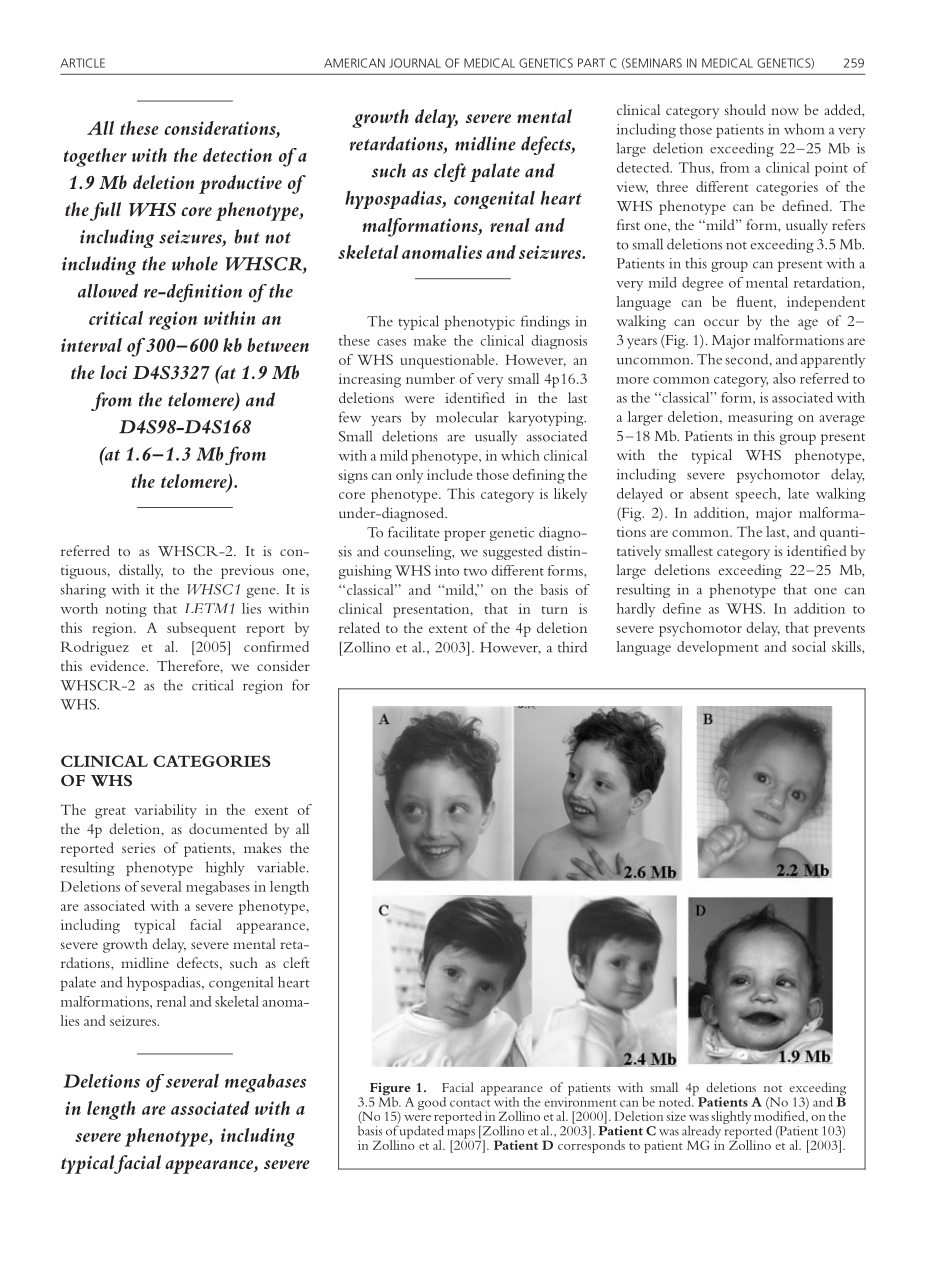 The width and height of the image is (952, 1270). What do you see at coordinates (82, 63) in the image?
I see `ARTICLE` at bounding box center [82, 63].
